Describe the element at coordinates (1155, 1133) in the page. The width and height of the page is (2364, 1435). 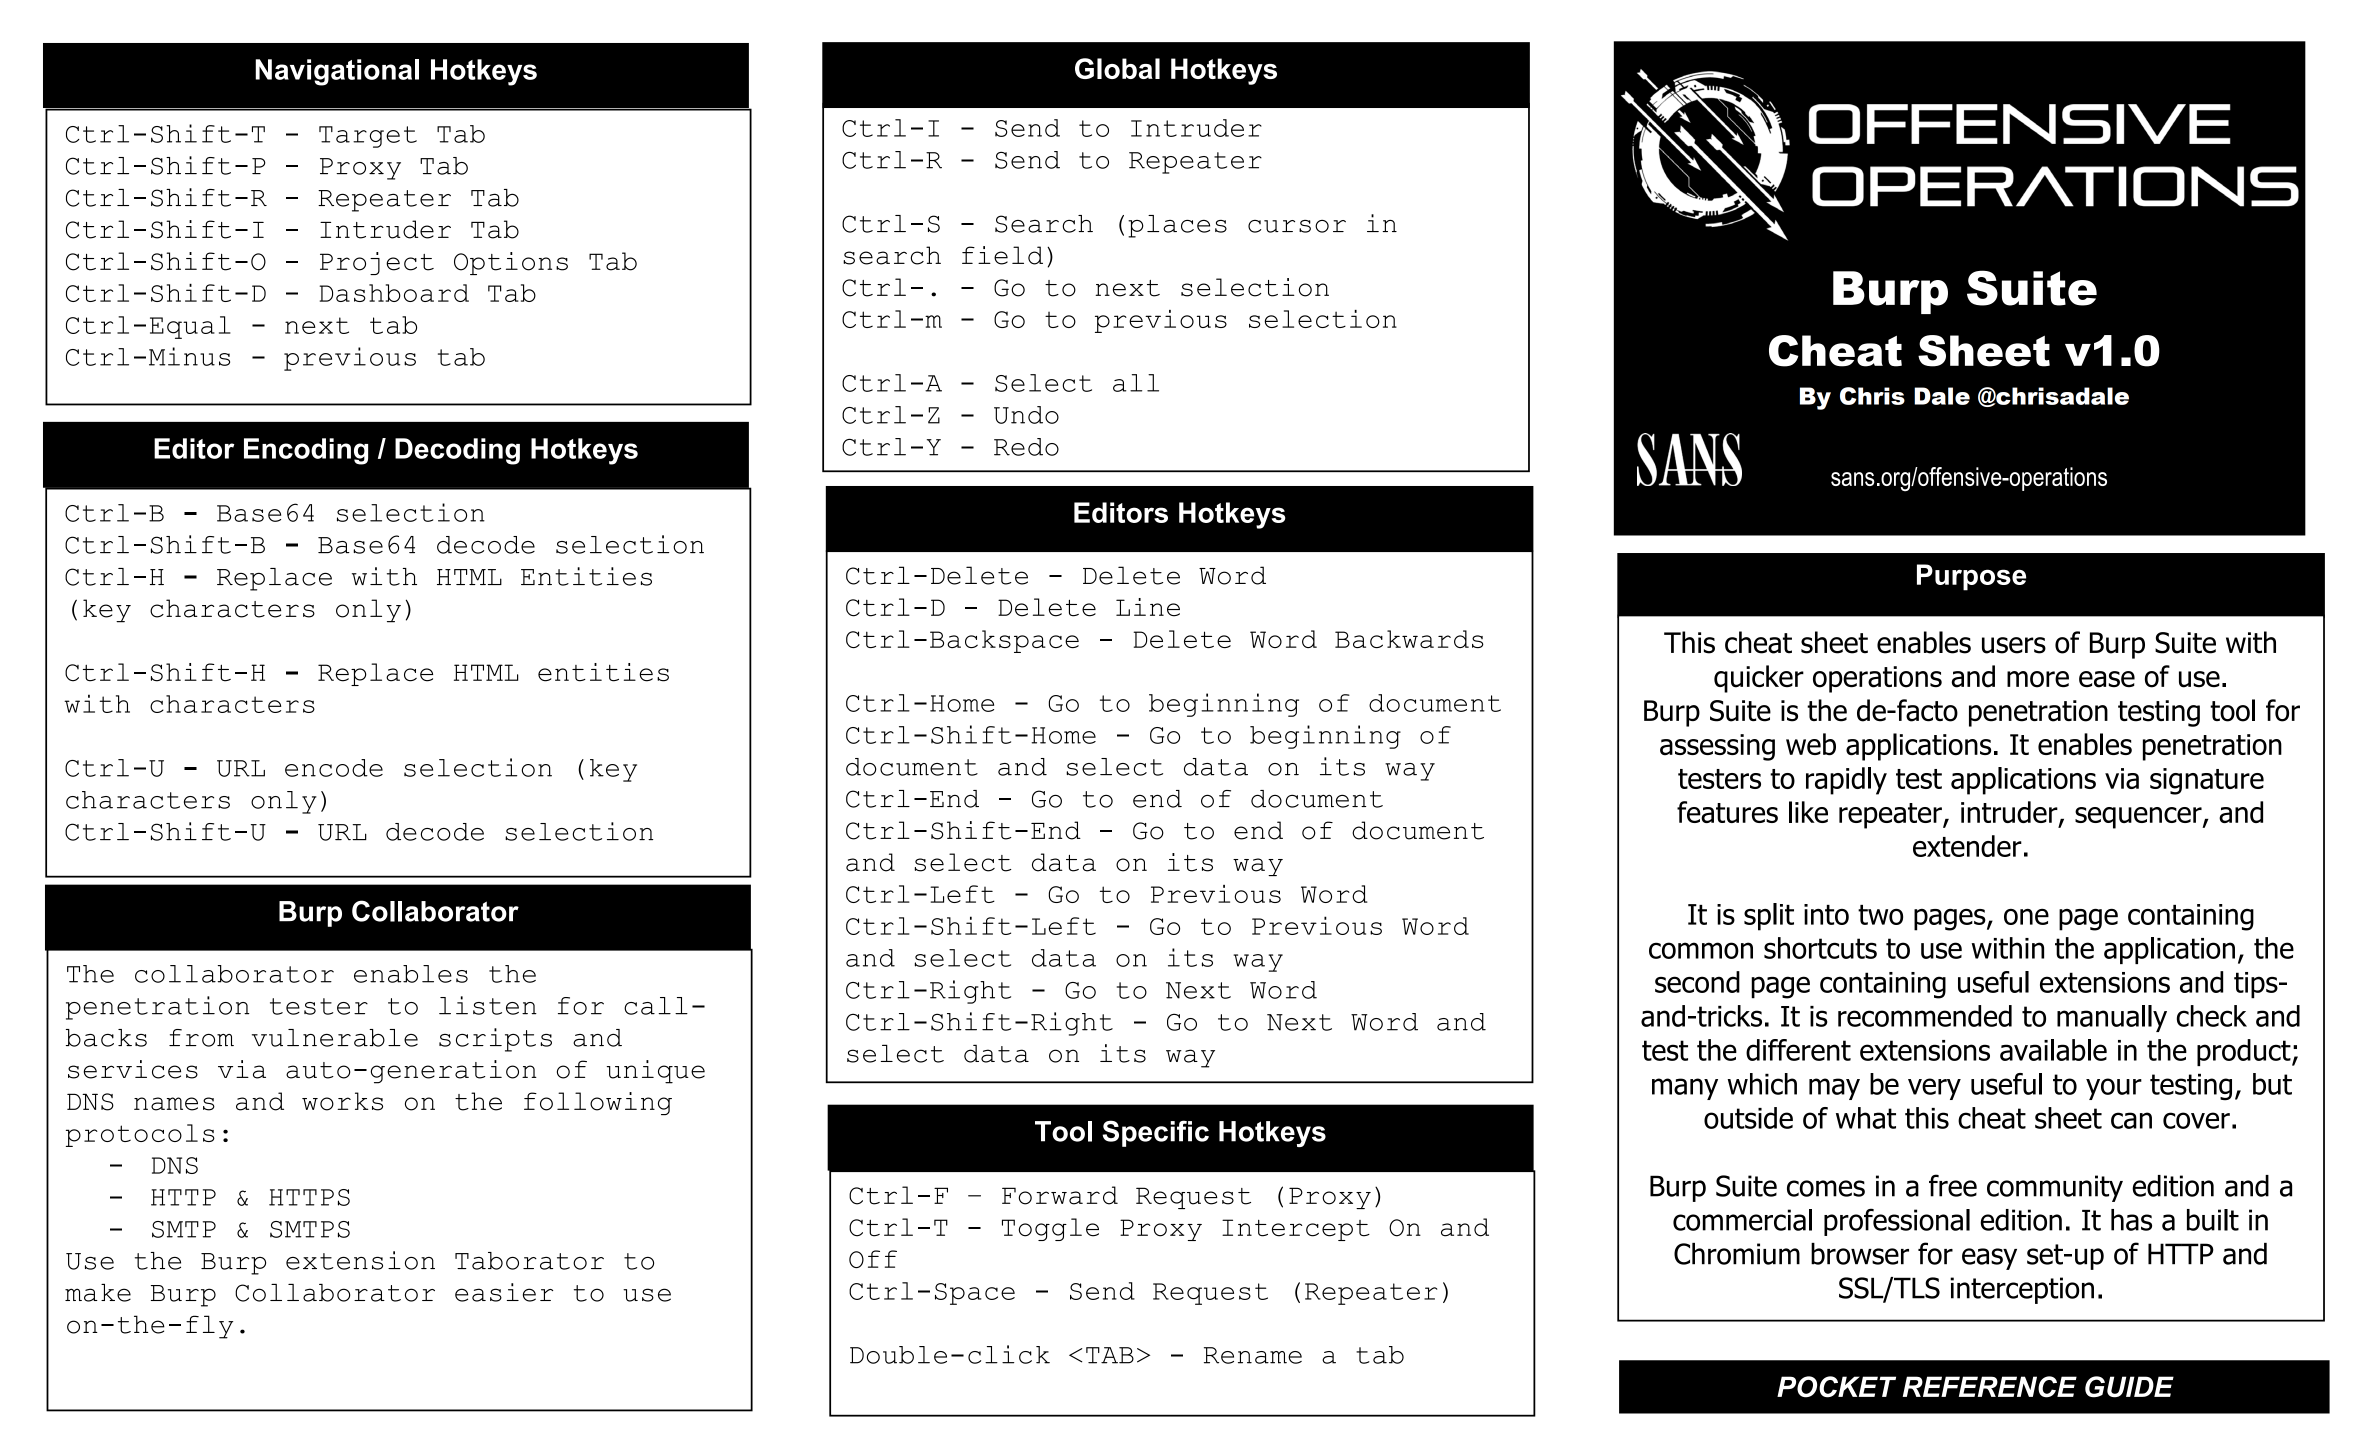
I see `Specific` at that location.
